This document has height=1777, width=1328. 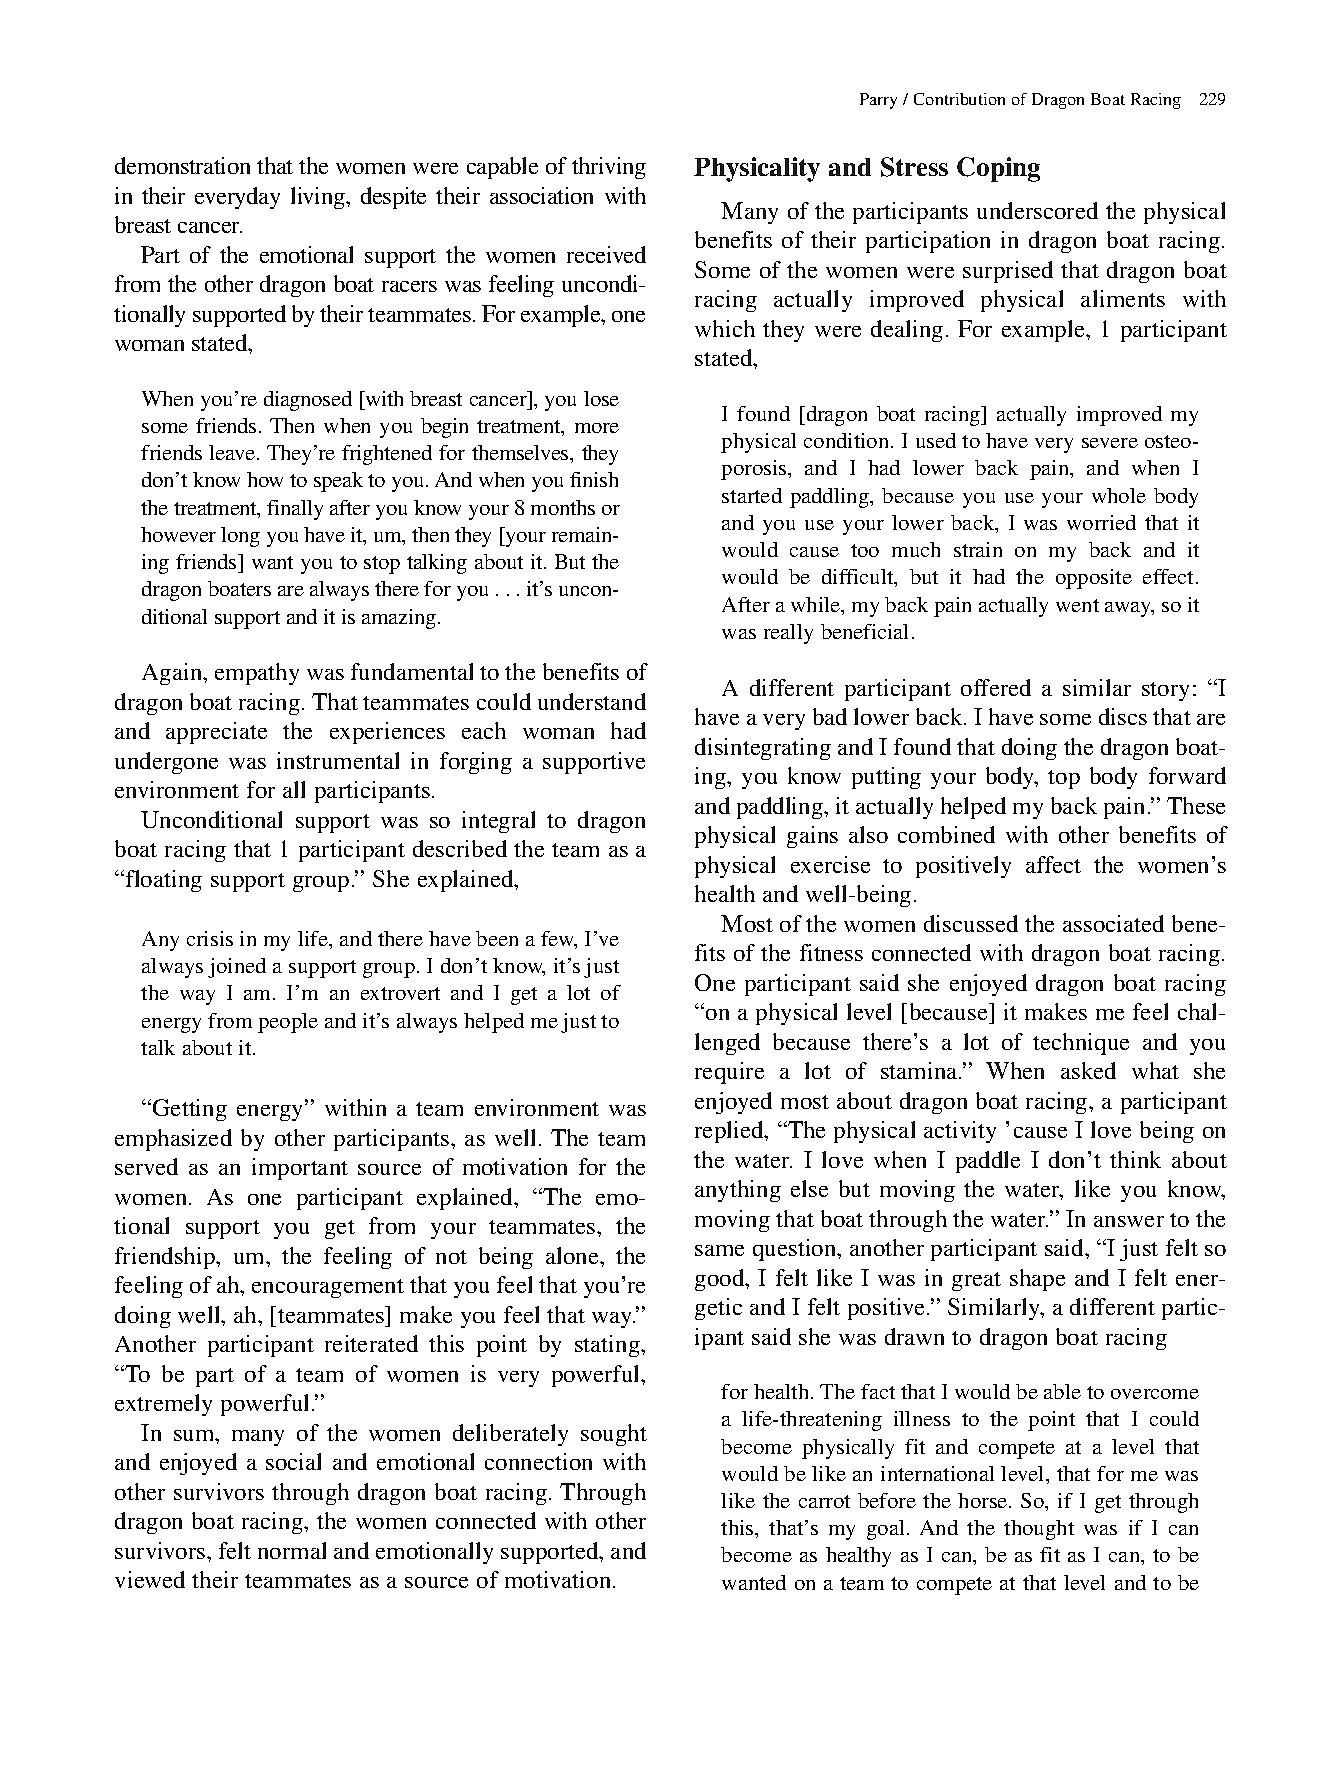 What do you see at coordinates (812, 837) in the document?
I see `gains` at bounding box center [812, 837].
